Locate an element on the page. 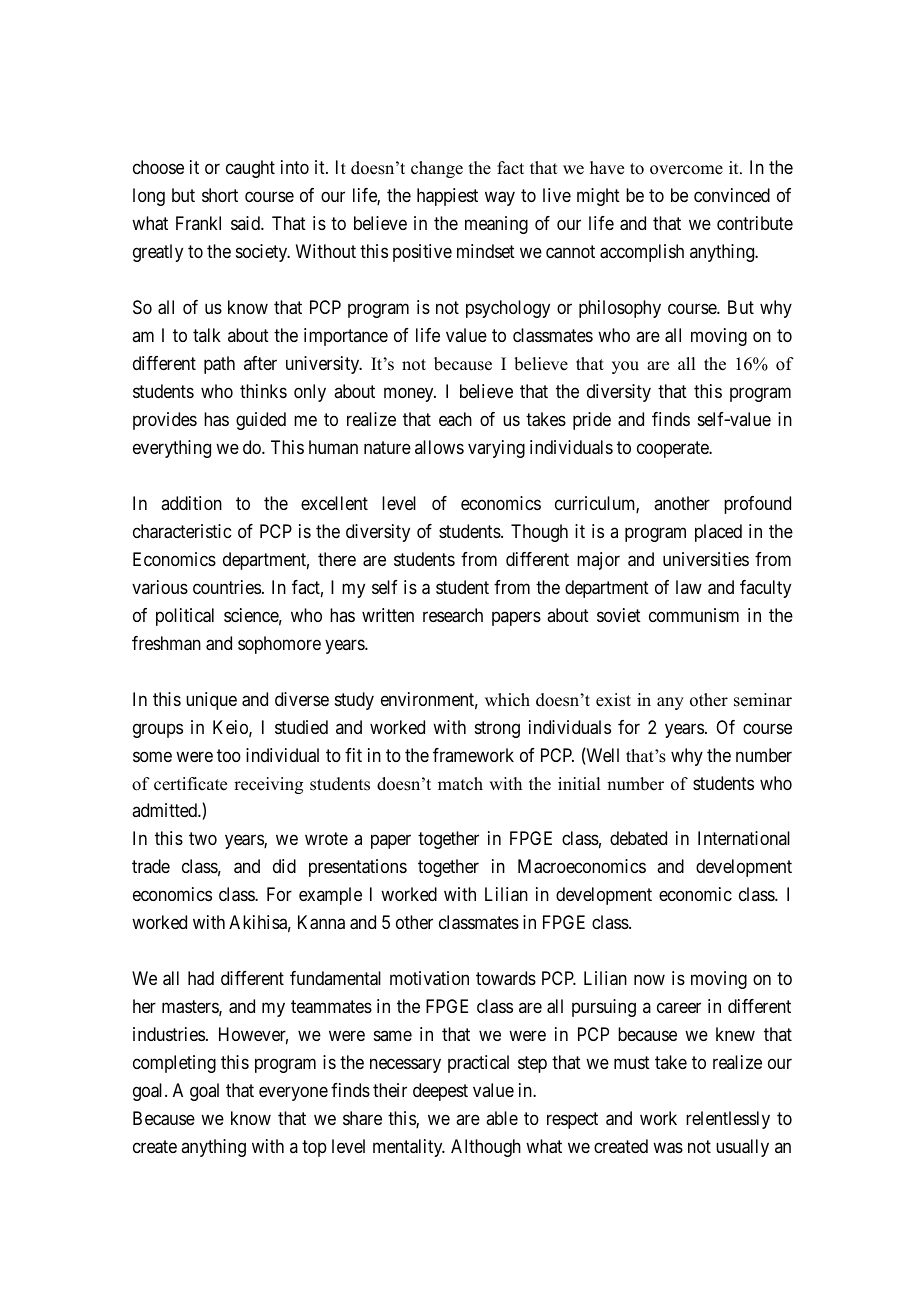 Image resolution: width=924 pixels, height=1308 pixels. short is located at coordinates (220, 195).
